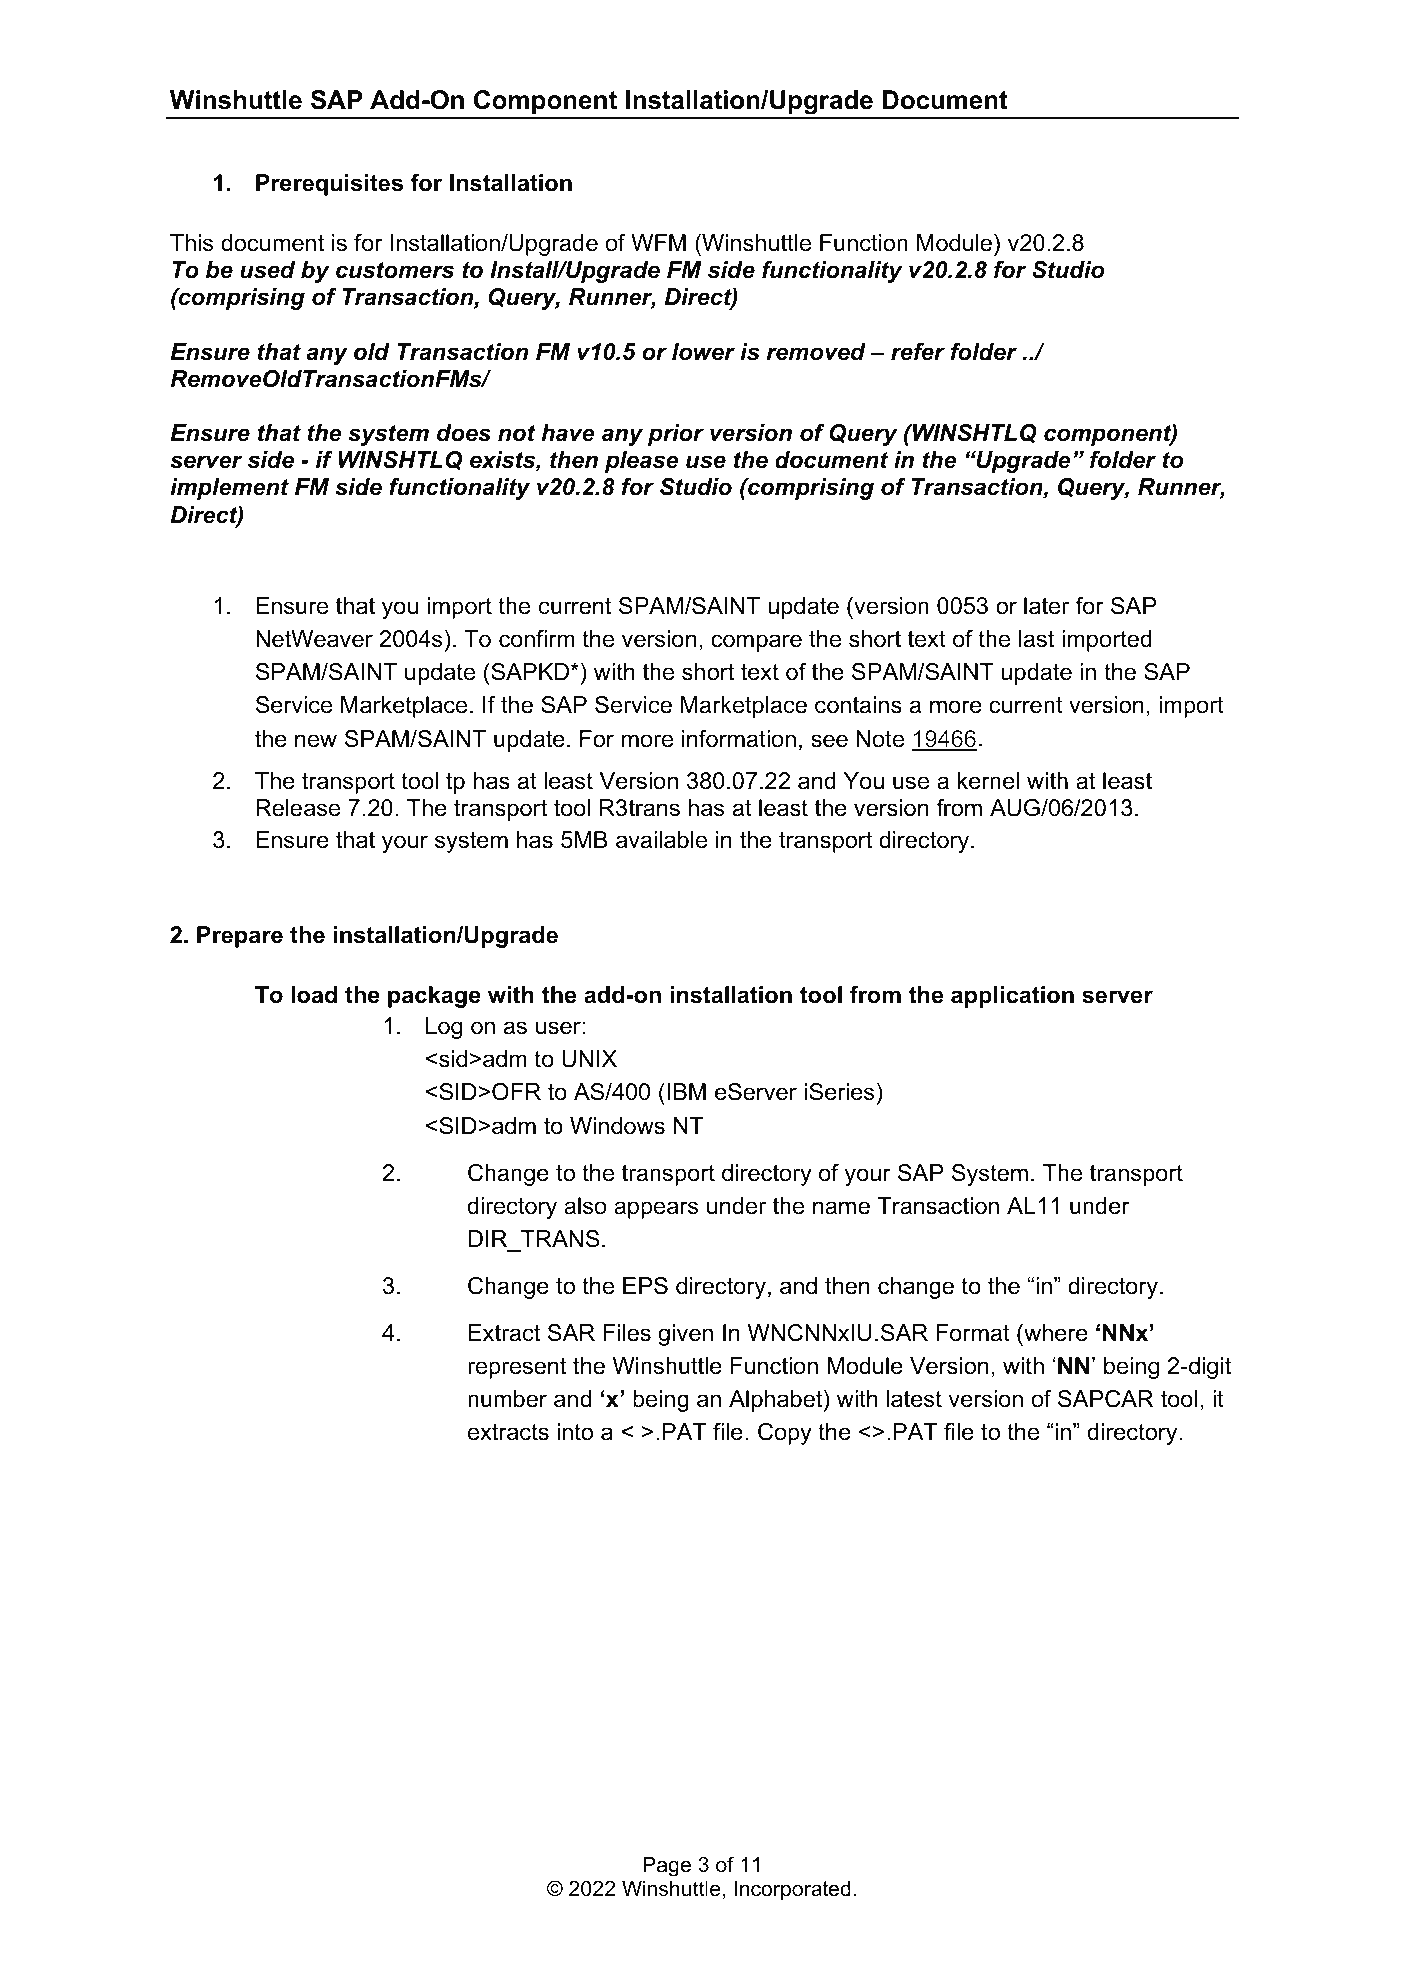 This image has height=1986, width=1405. What do you see at coordinates (298, 808) in the image?
I see `Release` at bounding box center [298, 808].
